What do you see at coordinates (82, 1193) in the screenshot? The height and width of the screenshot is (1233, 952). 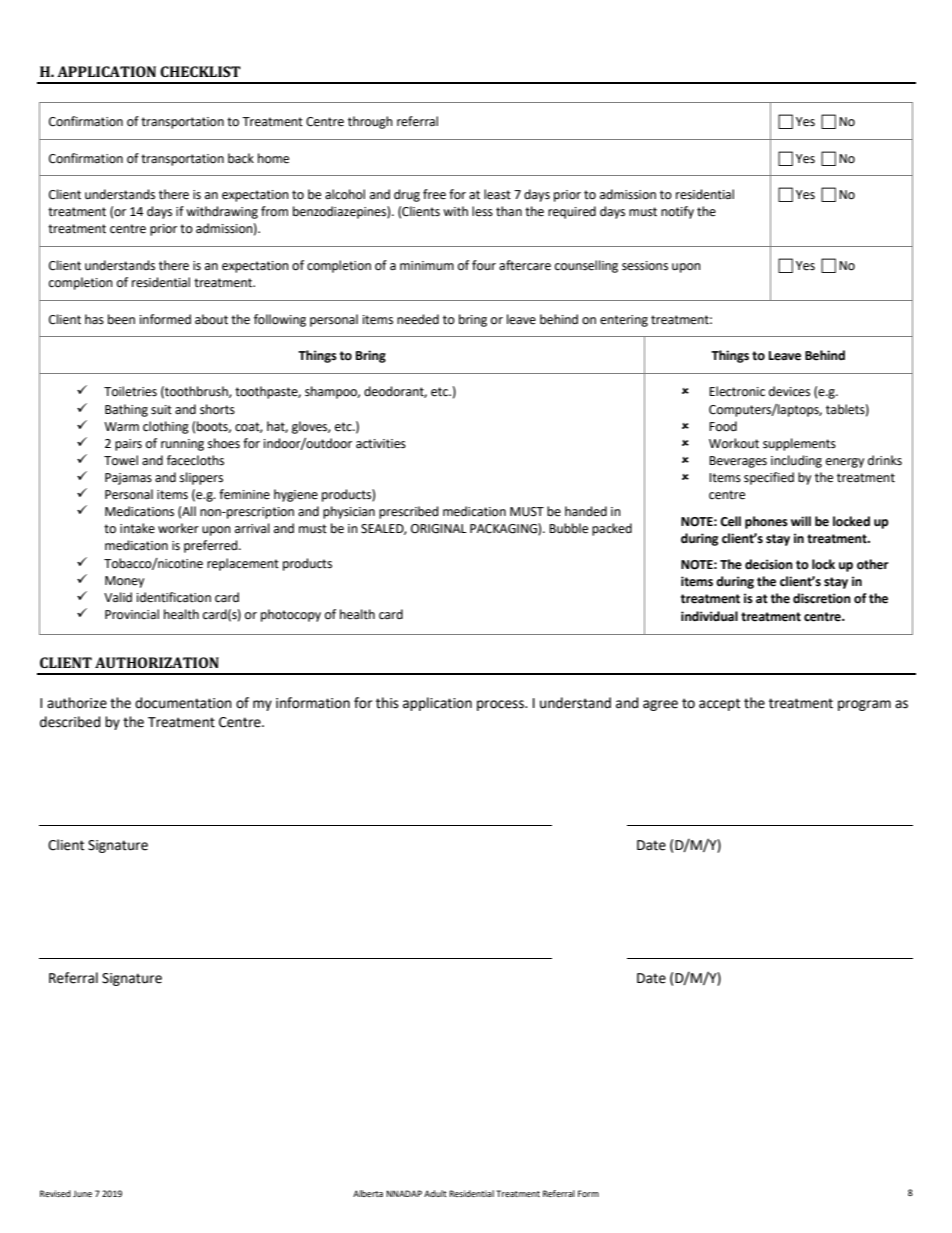 I see `June` at bounding box center [82, 1193].
